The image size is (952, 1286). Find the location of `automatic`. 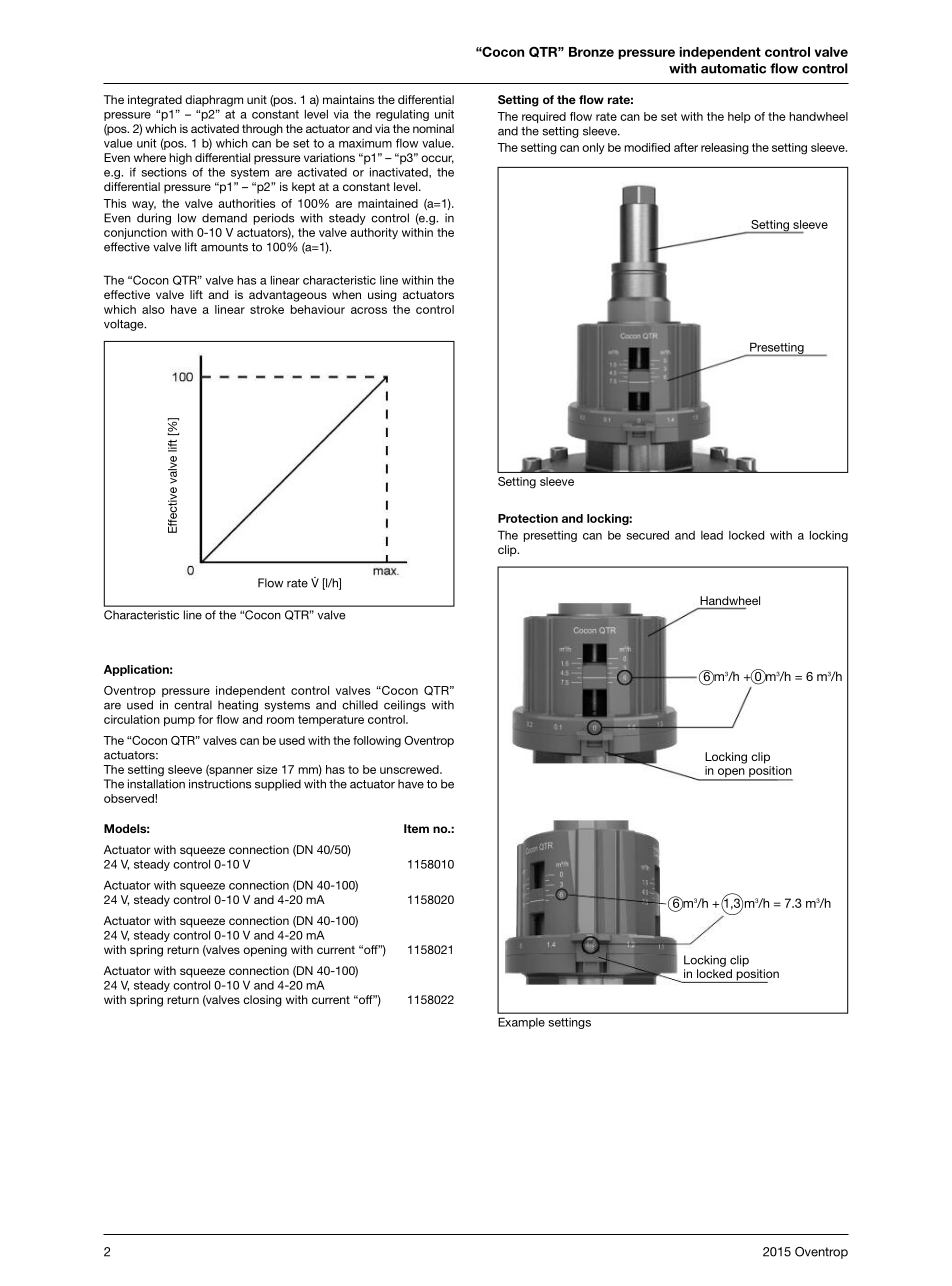

automatic is located at coordinates (733, 68).
